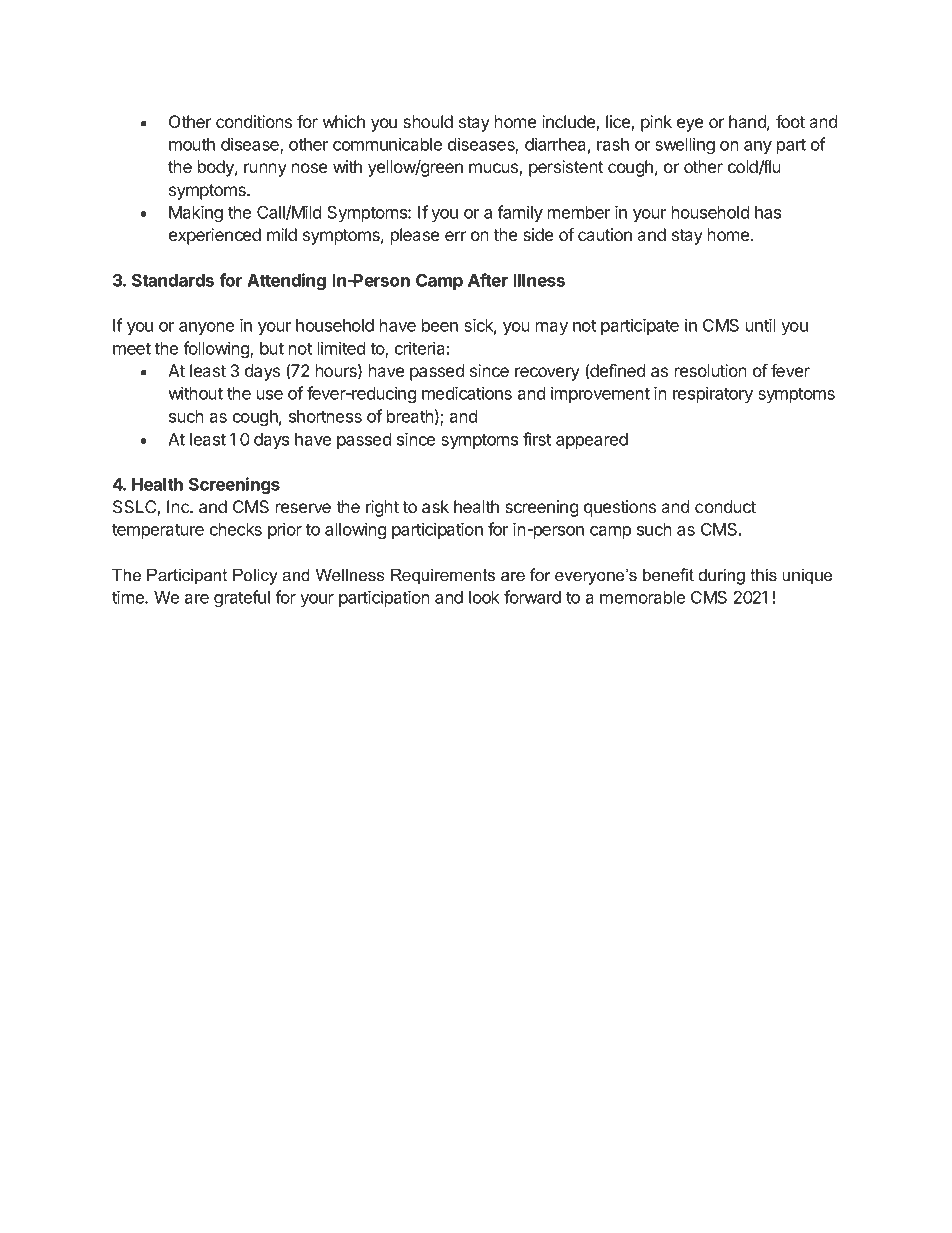 The height and width of the document is (1233, 952). Describe the element at coordinates (537, 439) in the document. I see `first` at that location.
